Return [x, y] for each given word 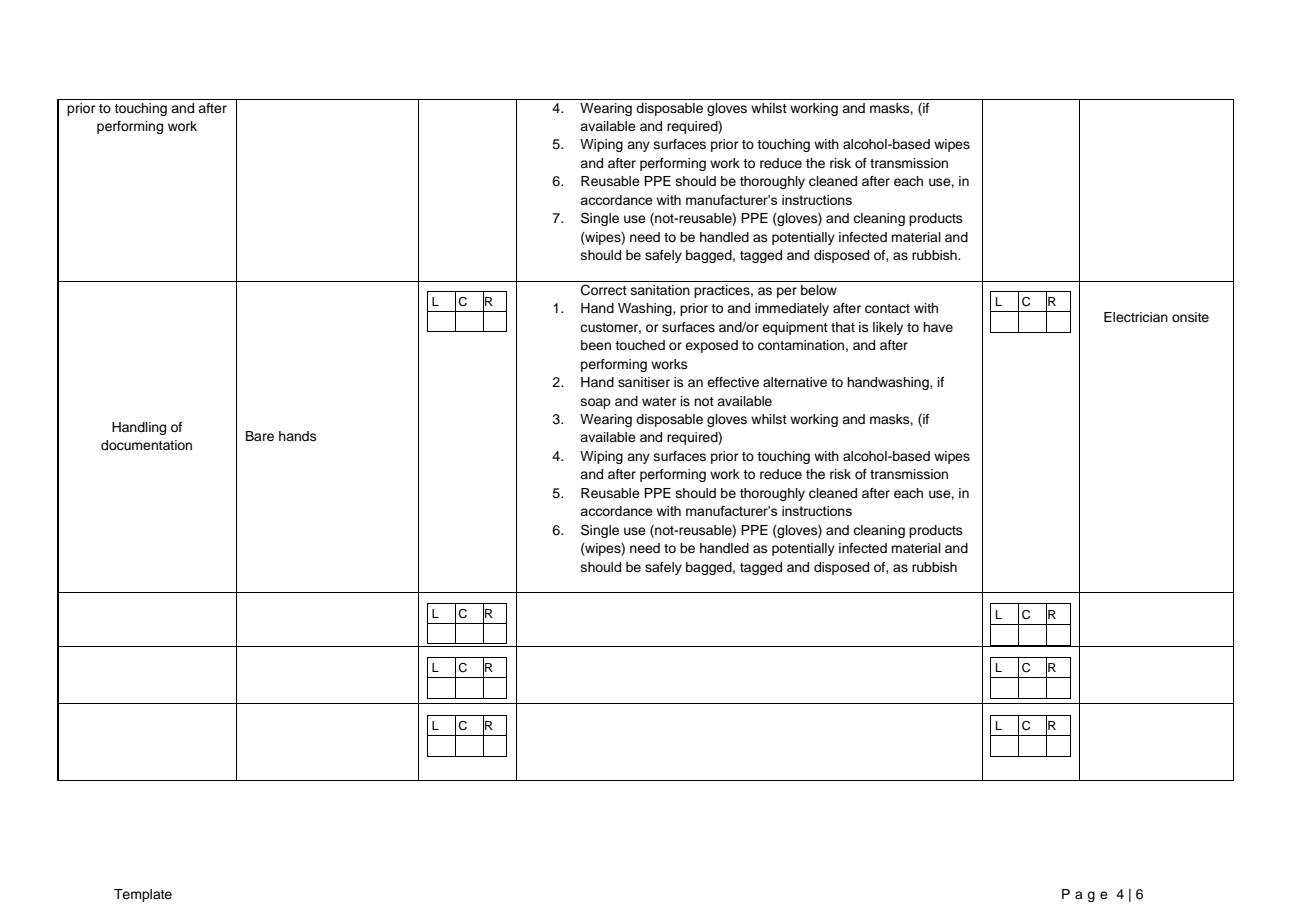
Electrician [1136, 317]
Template [143, 895]
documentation [146, 445]
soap [596, 403]
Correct [604, 290]
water [659, 401]
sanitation [660, 290]
